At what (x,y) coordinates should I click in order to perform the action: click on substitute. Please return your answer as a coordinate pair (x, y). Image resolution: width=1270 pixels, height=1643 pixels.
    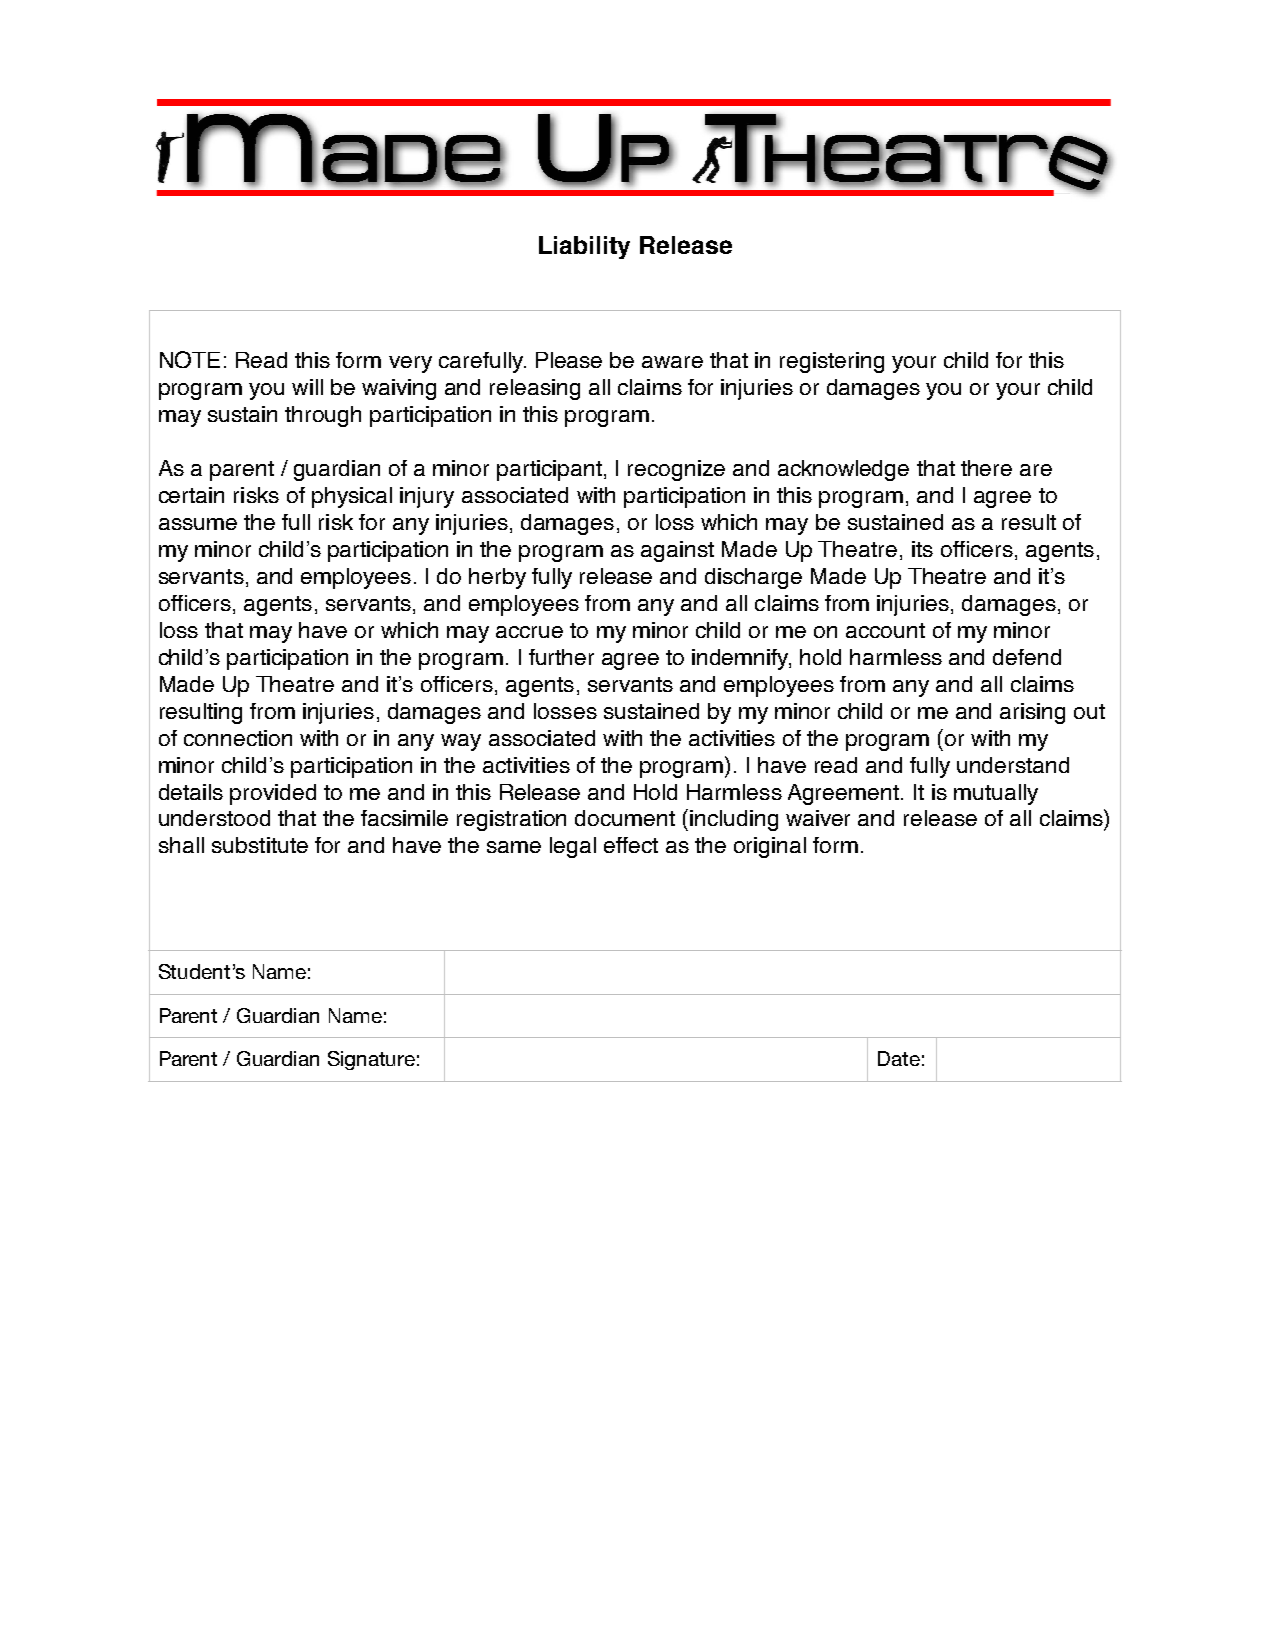
    Looking at the image, I should click on (260, 845).
